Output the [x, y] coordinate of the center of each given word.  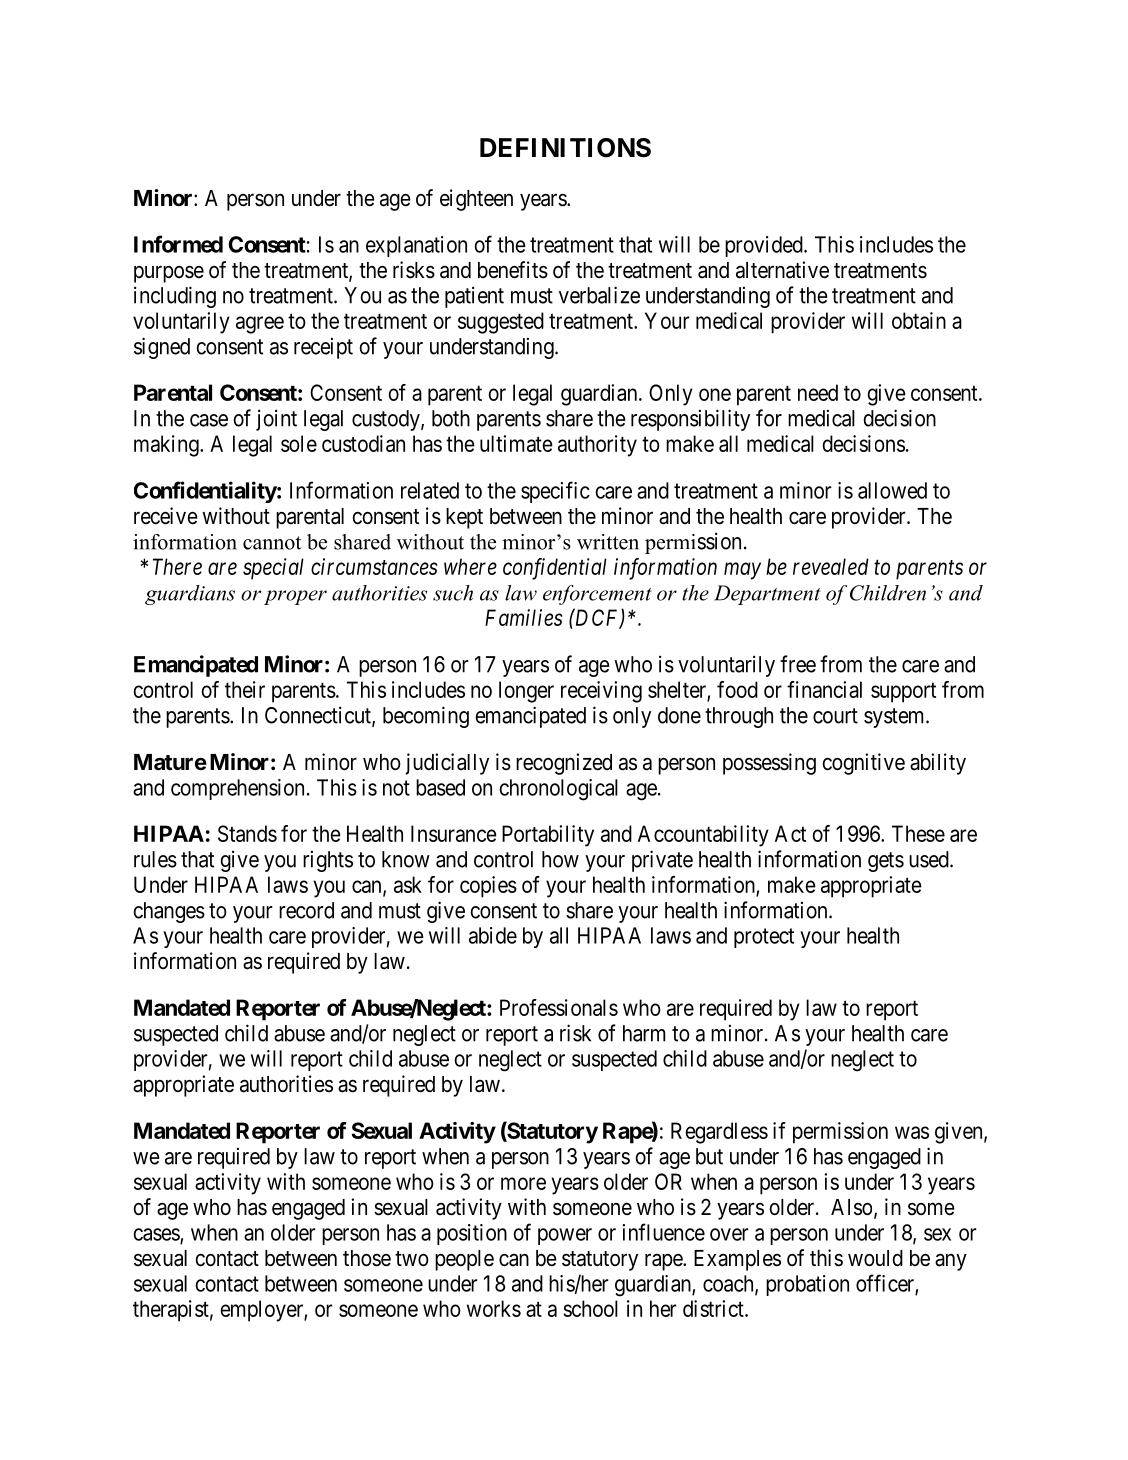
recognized [564, 764]
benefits [513, 270]
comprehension [237, 789]
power [565, 1236]
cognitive [864, 764]
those [367, 1258]
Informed [178, 244]
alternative [782, 270]
